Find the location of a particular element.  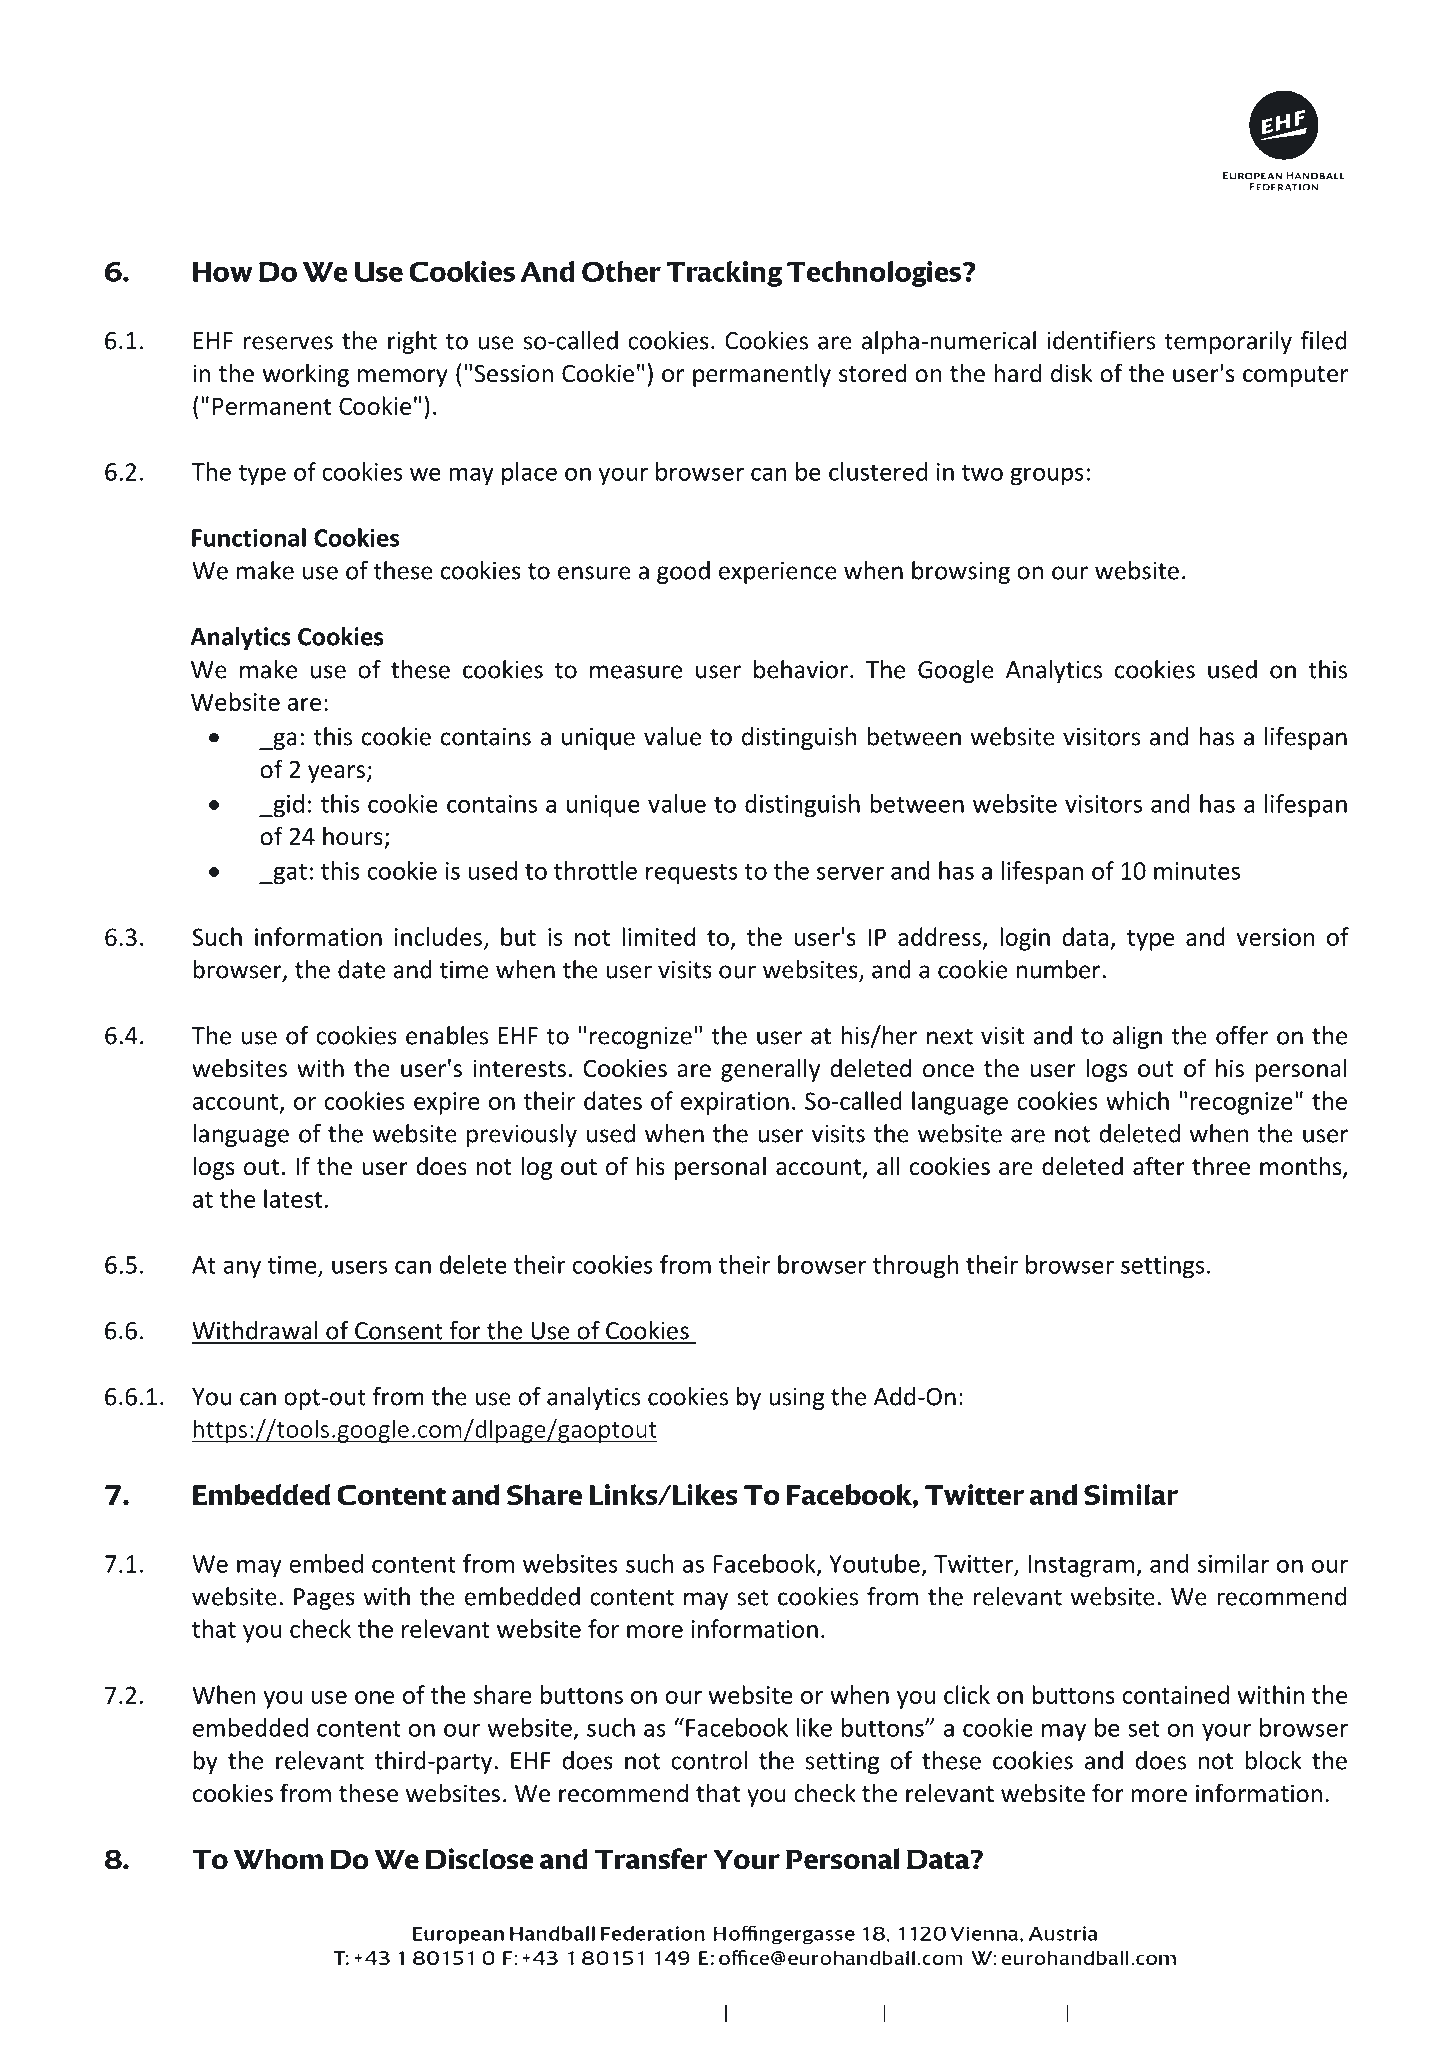

minutes is located at coordinates (1197, 871).
